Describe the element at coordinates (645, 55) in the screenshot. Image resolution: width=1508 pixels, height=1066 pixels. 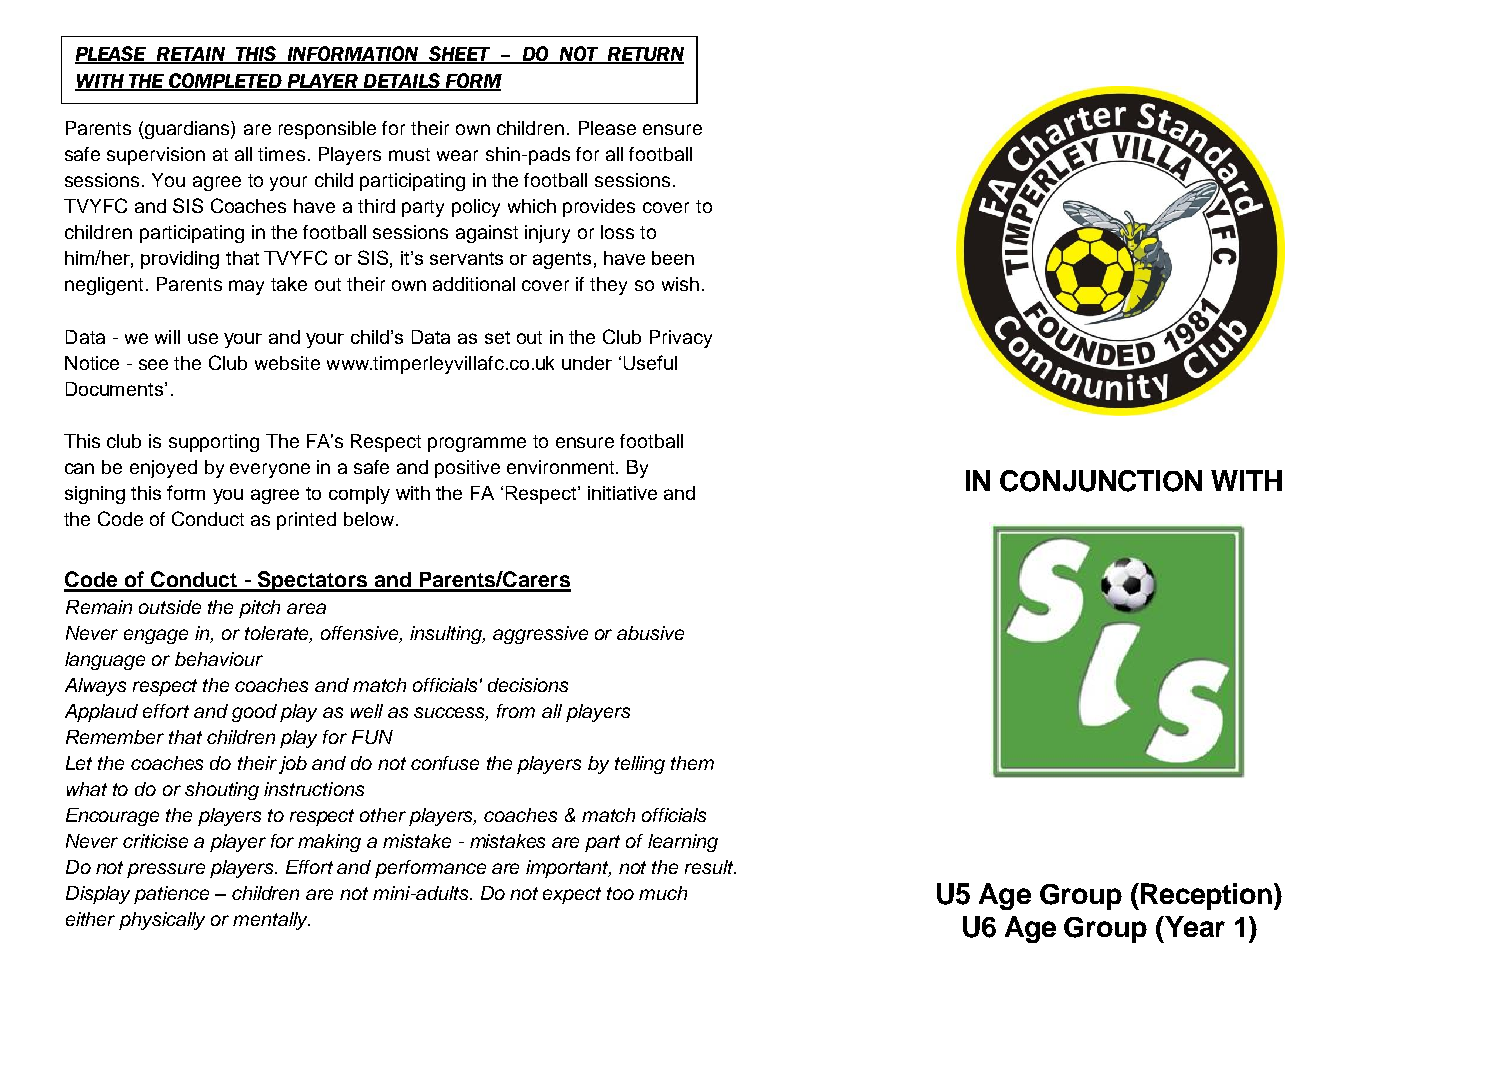
I see `RETURN` at that location.
